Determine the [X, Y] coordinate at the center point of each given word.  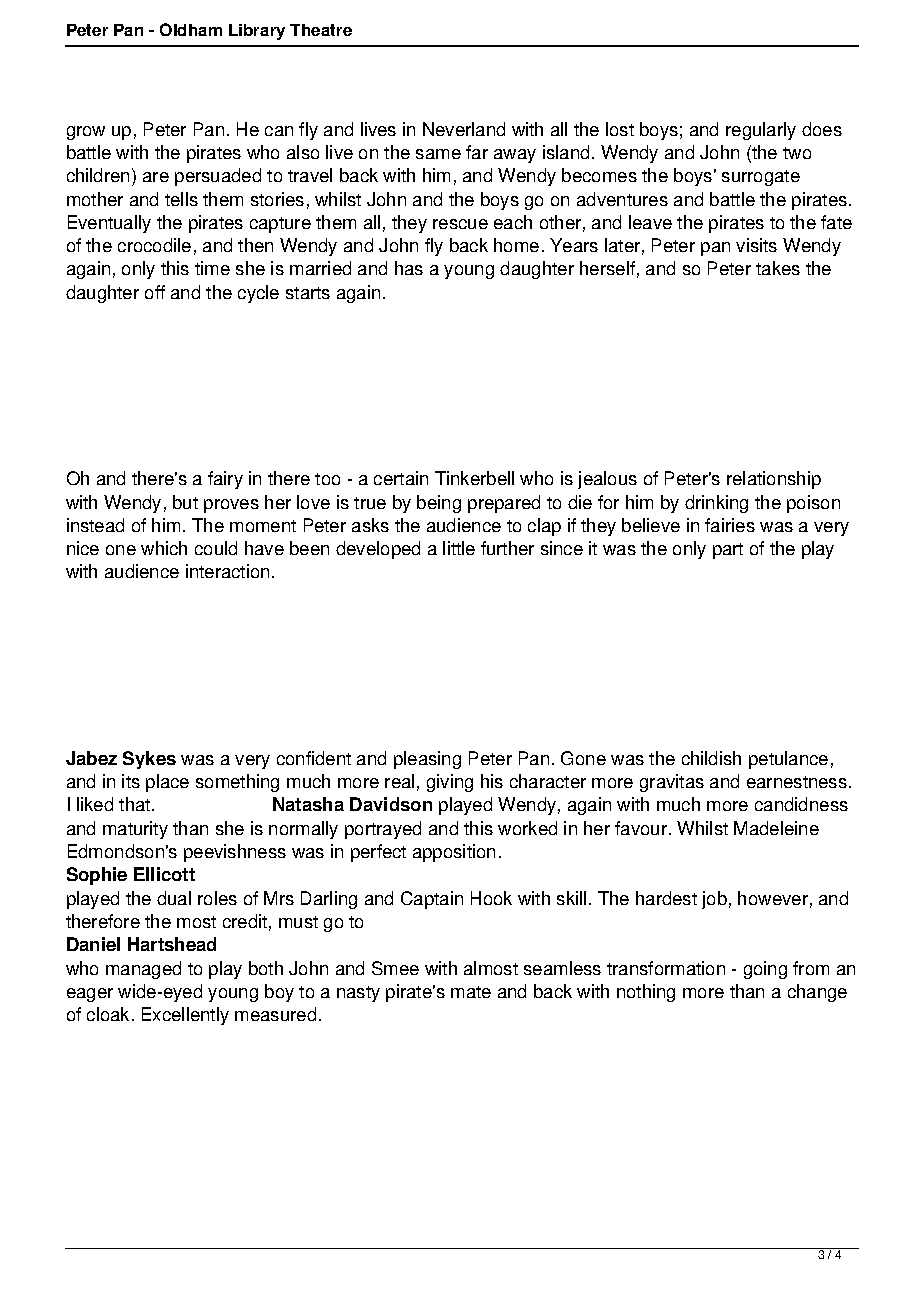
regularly [761, 131]
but [185, 502]
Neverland [464, 129]
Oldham [191, 29]
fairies [730, 525]
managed [143, 970]
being [439, 504]
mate [471, 992]
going [765, 970]
